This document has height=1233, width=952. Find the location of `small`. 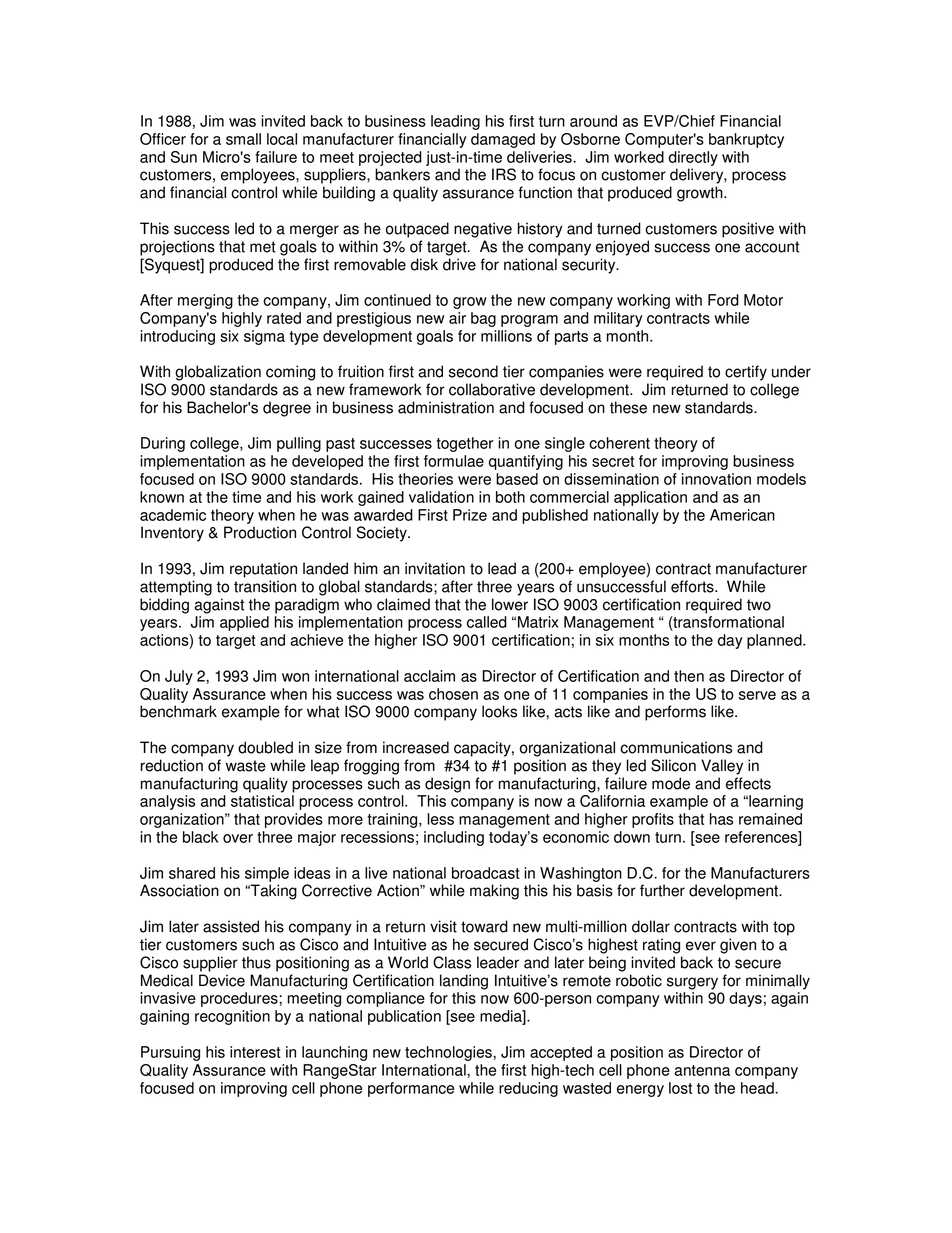

small is located at coordinates (243, 139).
